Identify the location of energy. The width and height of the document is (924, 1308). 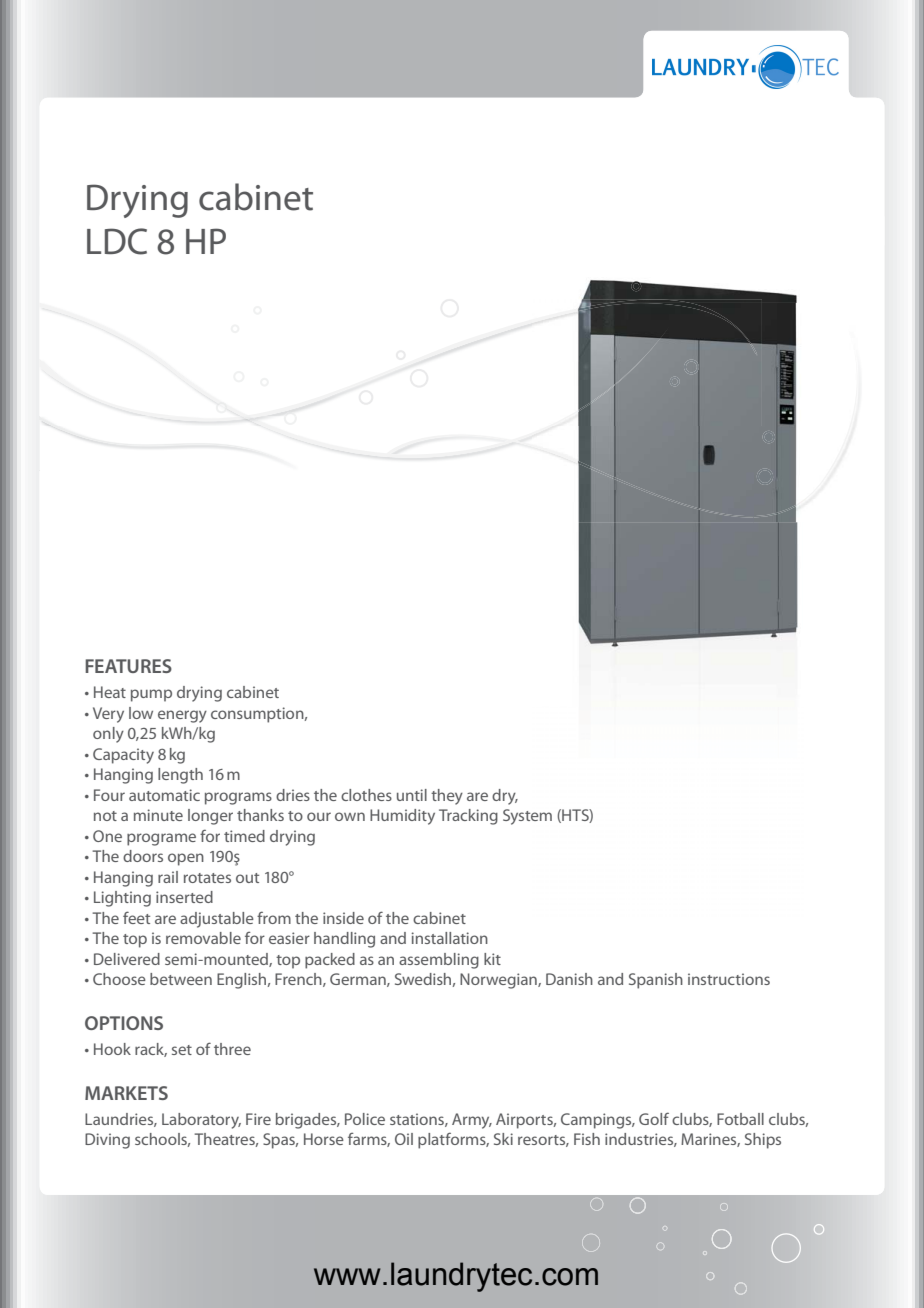
(182, 716).
